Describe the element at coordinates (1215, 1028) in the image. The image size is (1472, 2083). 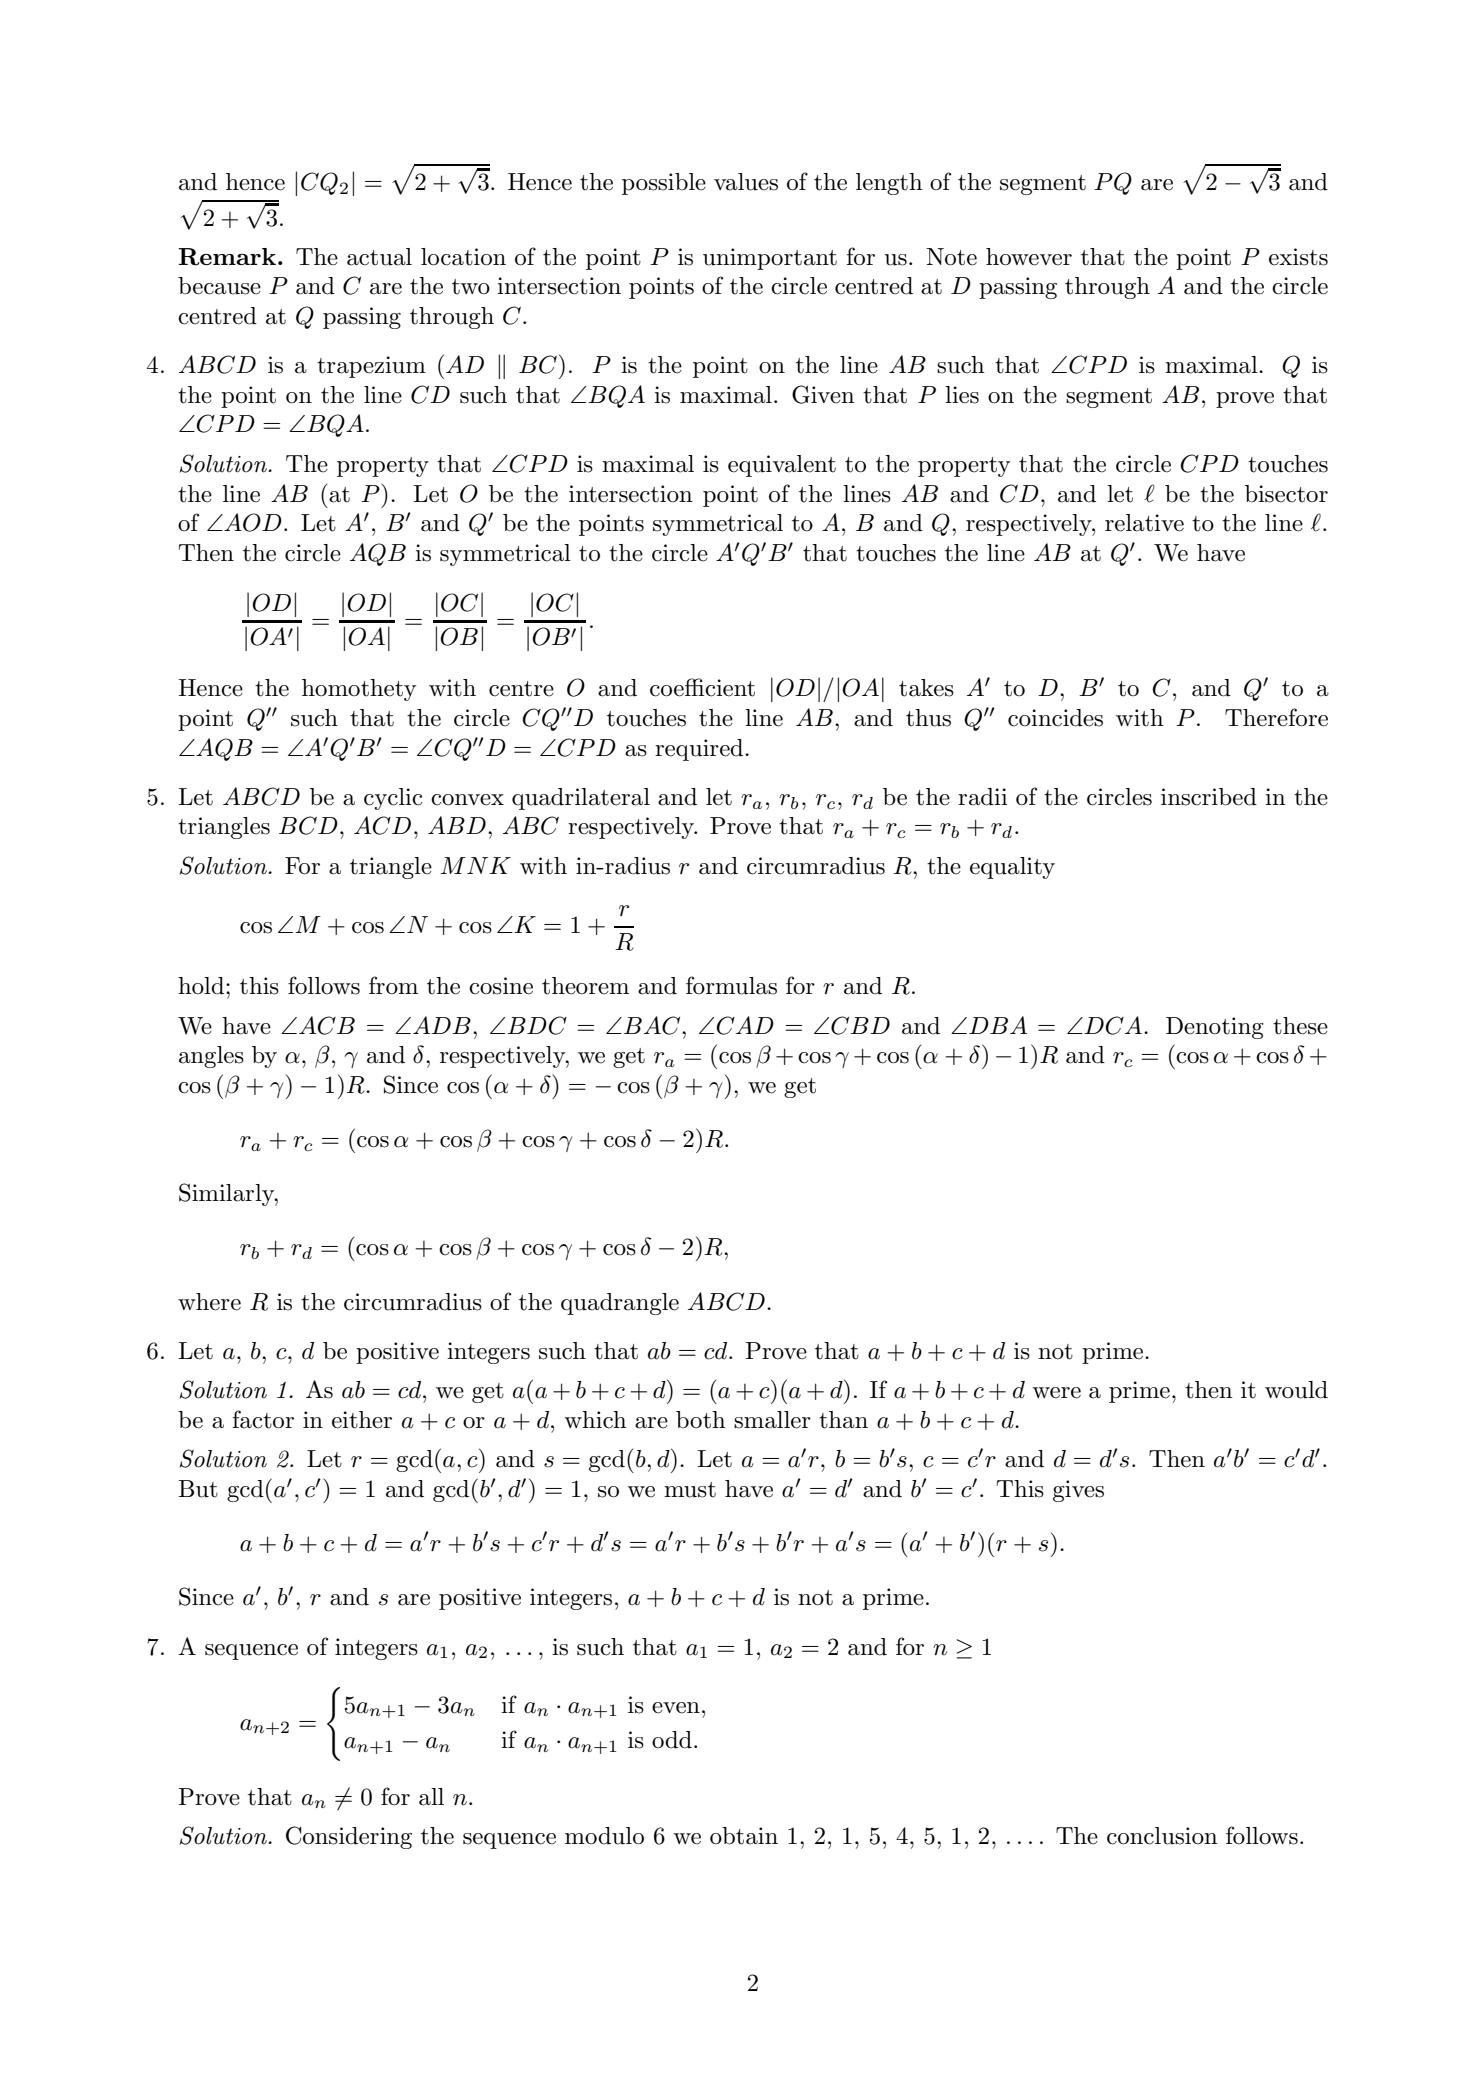
I see `Denoting` at that location.
